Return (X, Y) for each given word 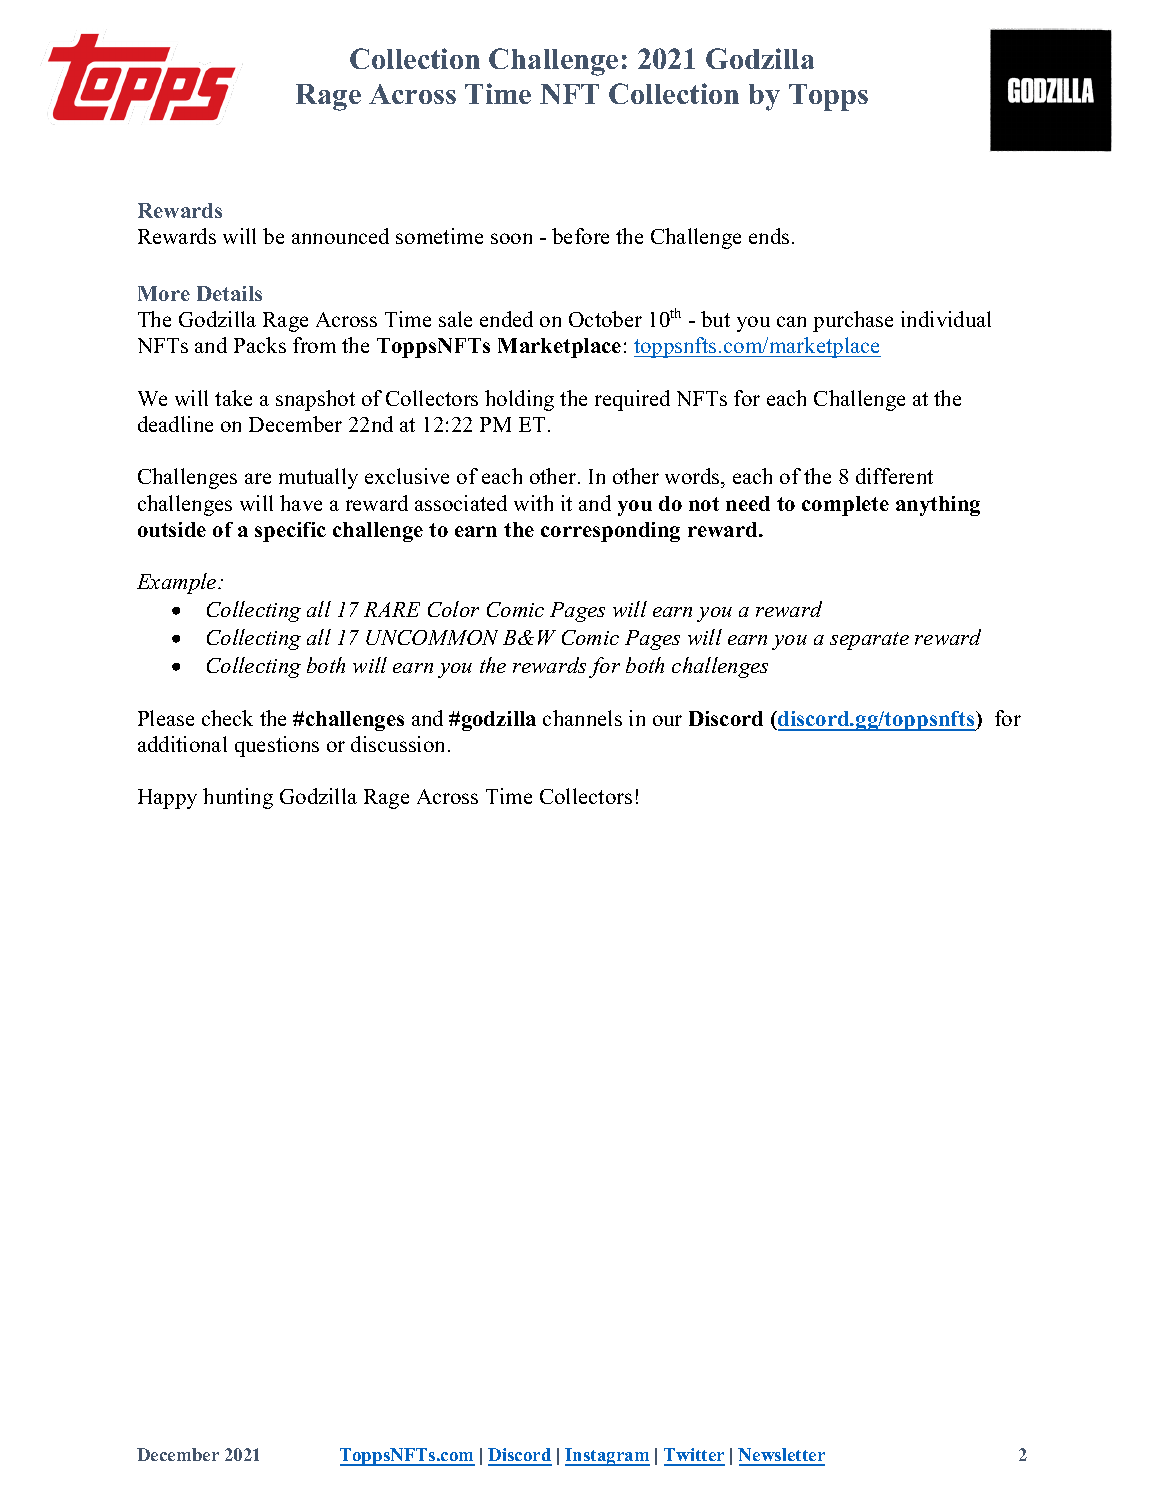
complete (845, 506)
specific (290, 532)
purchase (853, 321)
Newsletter (781, 1456)
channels (582, 718)
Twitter (694, 1456)
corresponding (610, 532)
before (580, 236)
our (667, 720)
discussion (400, 744)
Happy (167, 799)
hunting (238, 798)
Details (229, 293)
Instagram (607, 1457)
